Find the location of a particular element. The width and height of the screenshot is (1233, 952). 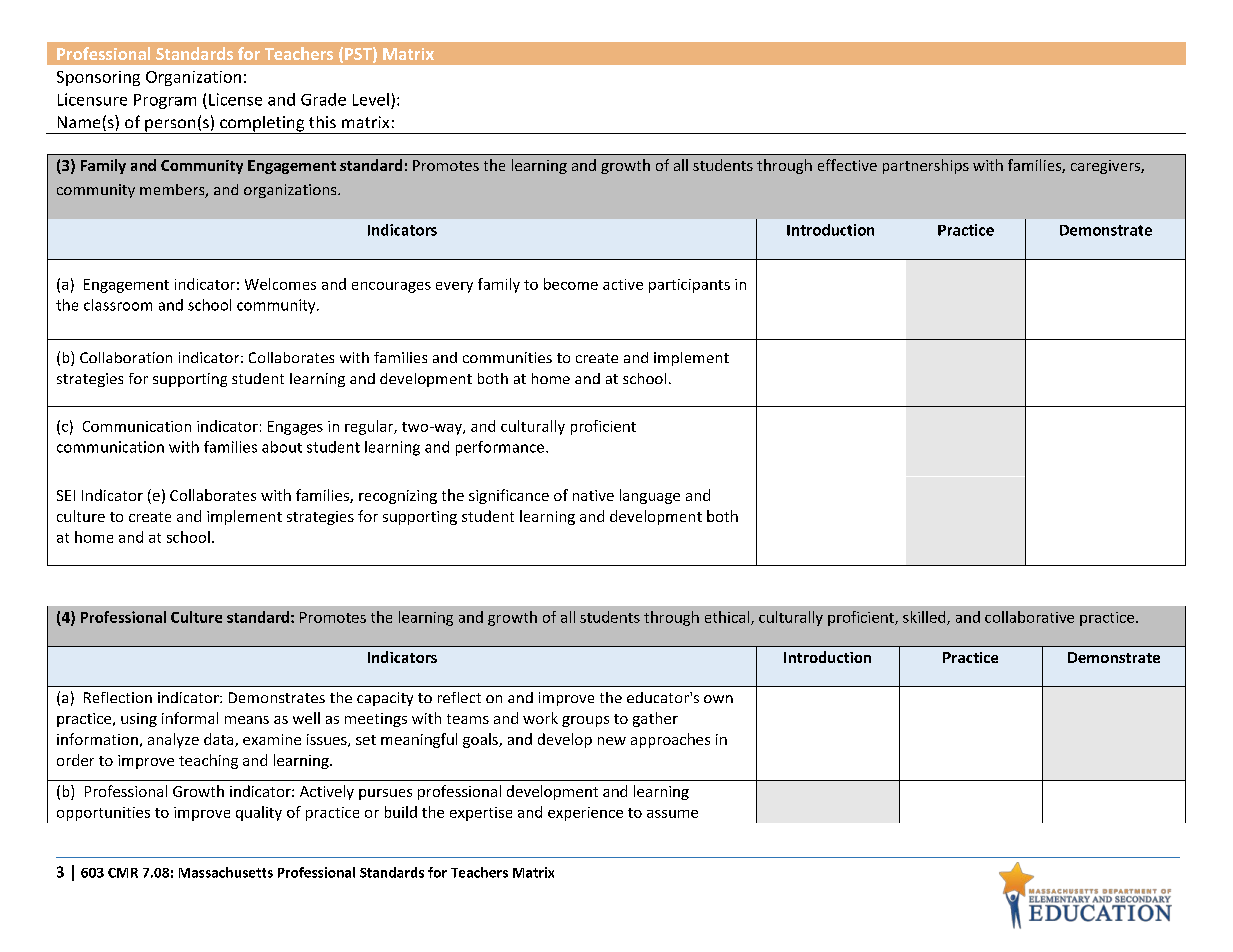

skilled is located at coordinates (925, 618).
